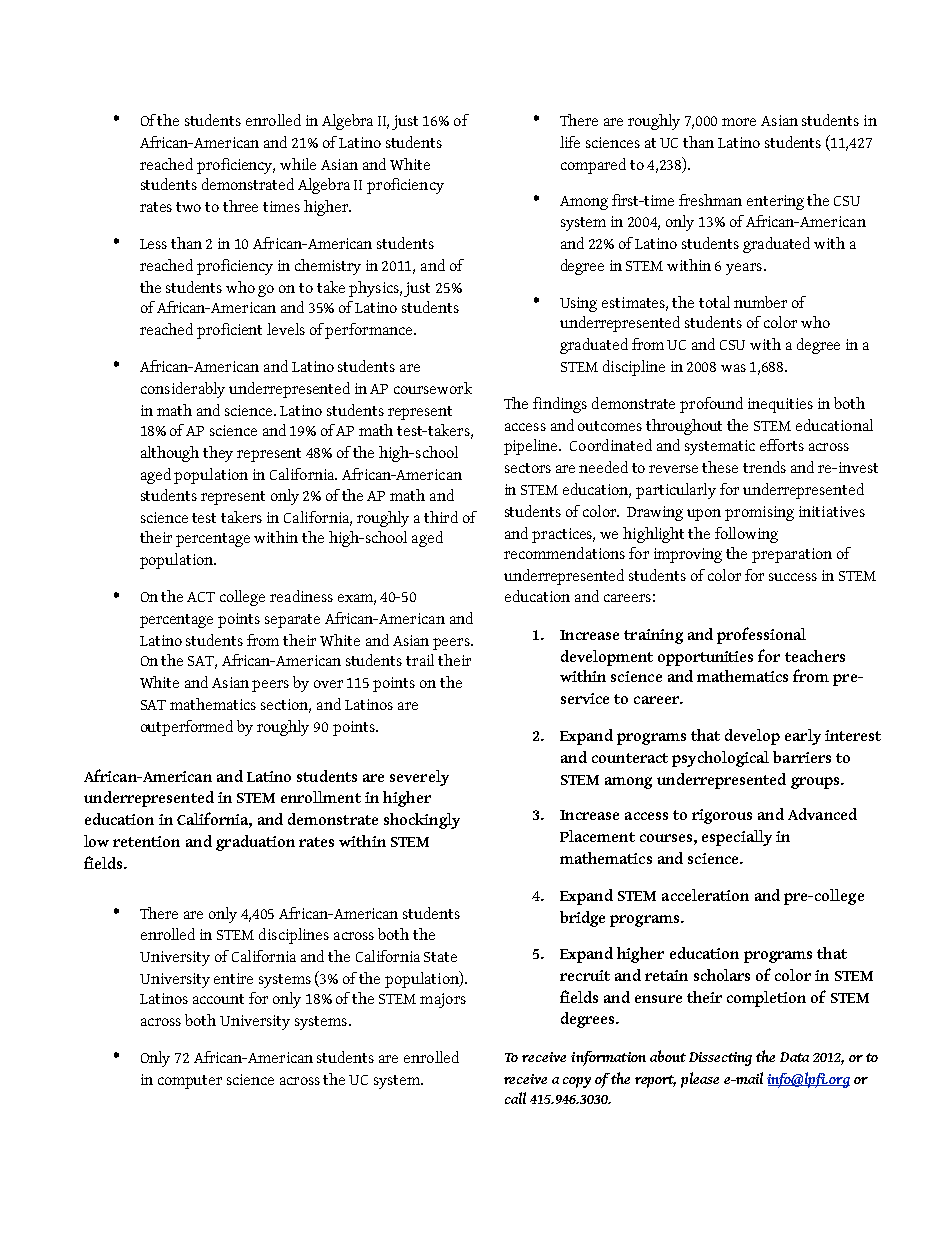 This screenshot has width=952, height=1233. Describe the element at coordinates (528, 468) in the screenshot. I see `sectors` at that location.
